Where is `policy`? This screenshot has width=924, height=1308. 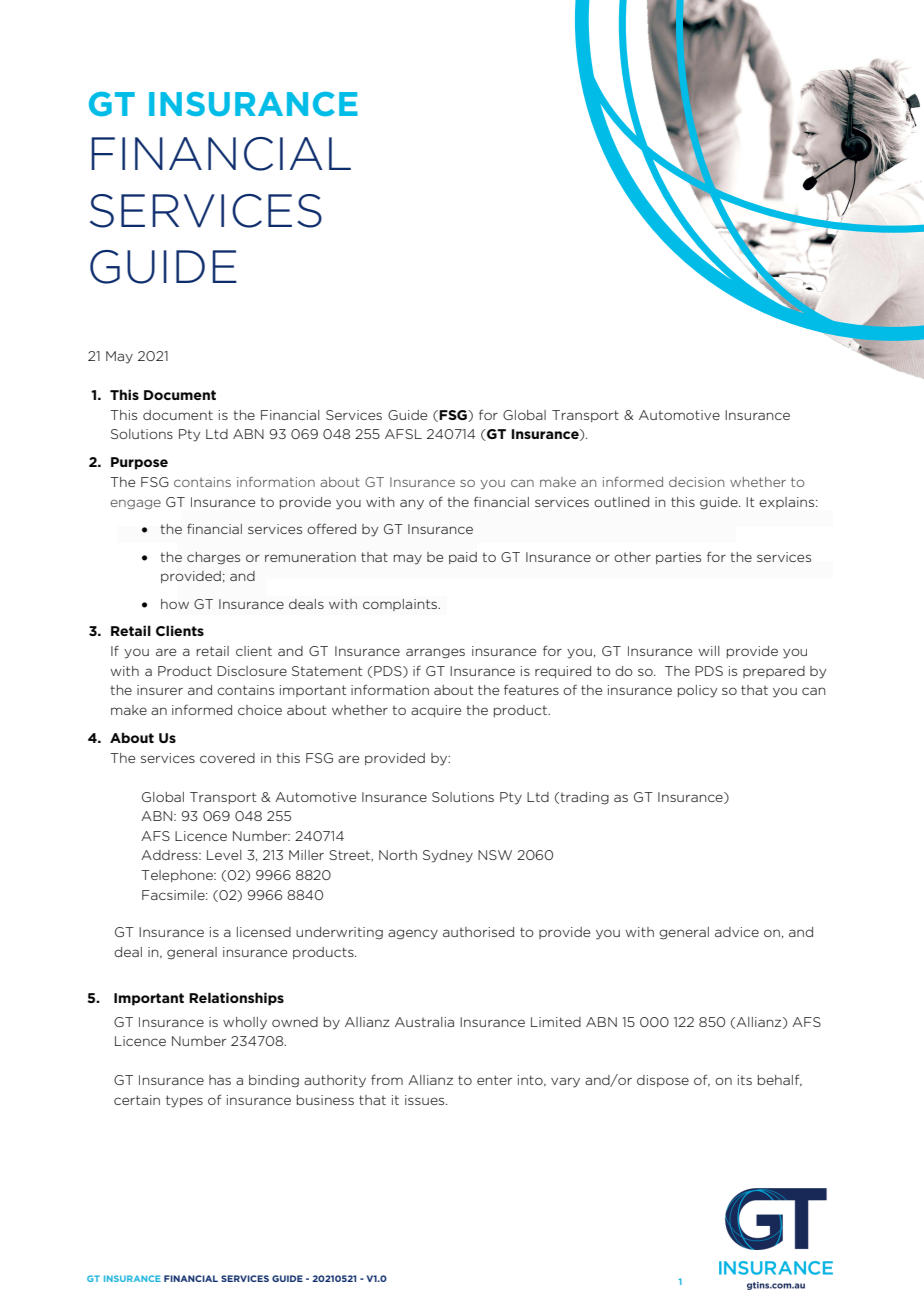 policy is located at coordinates (697, 691).
